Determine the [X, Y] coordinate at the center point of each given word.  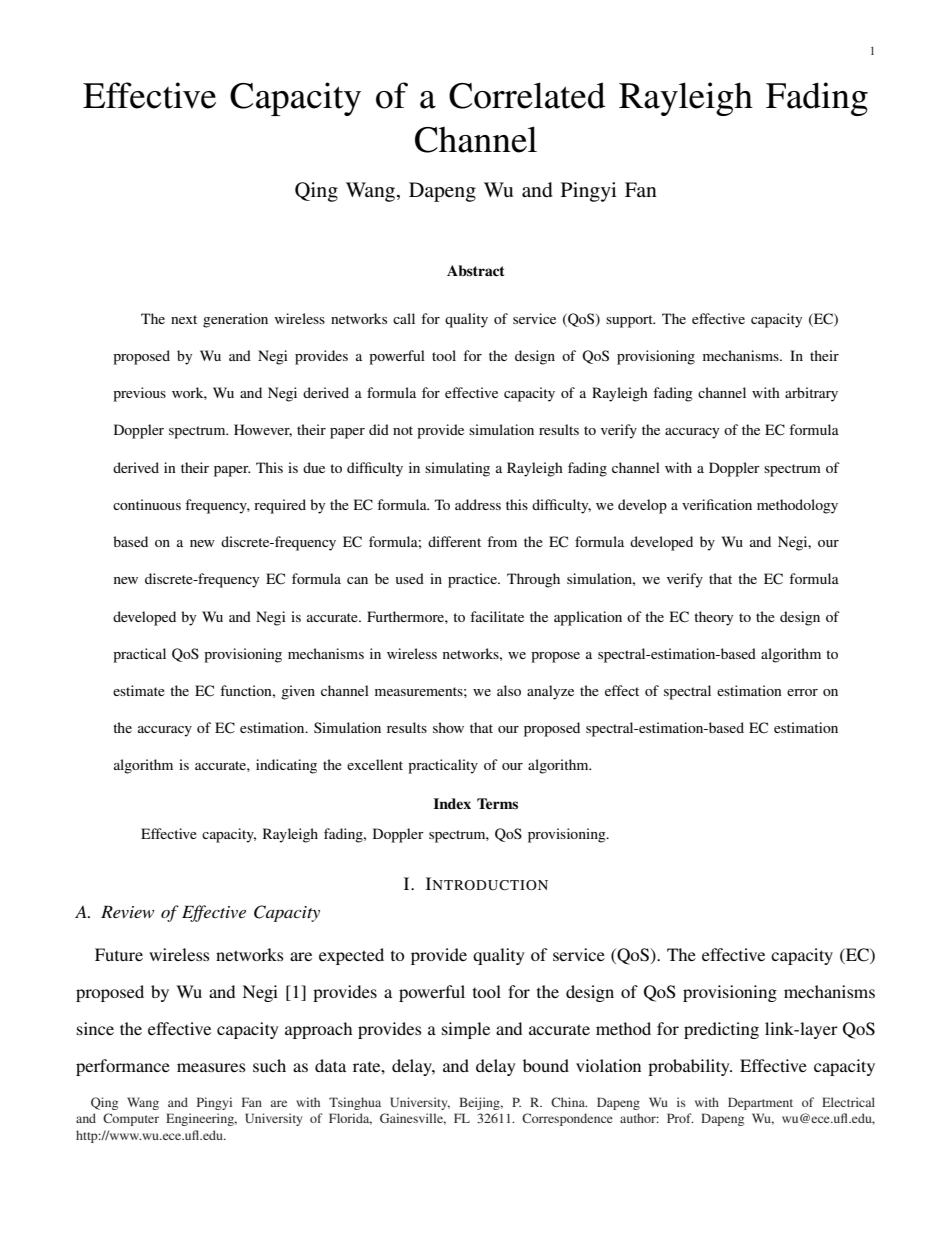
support [630, 321]
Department [760, 1103]
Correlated [527, 95]
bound [546, 1065]
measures [211, 1067]
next [184, 319]
